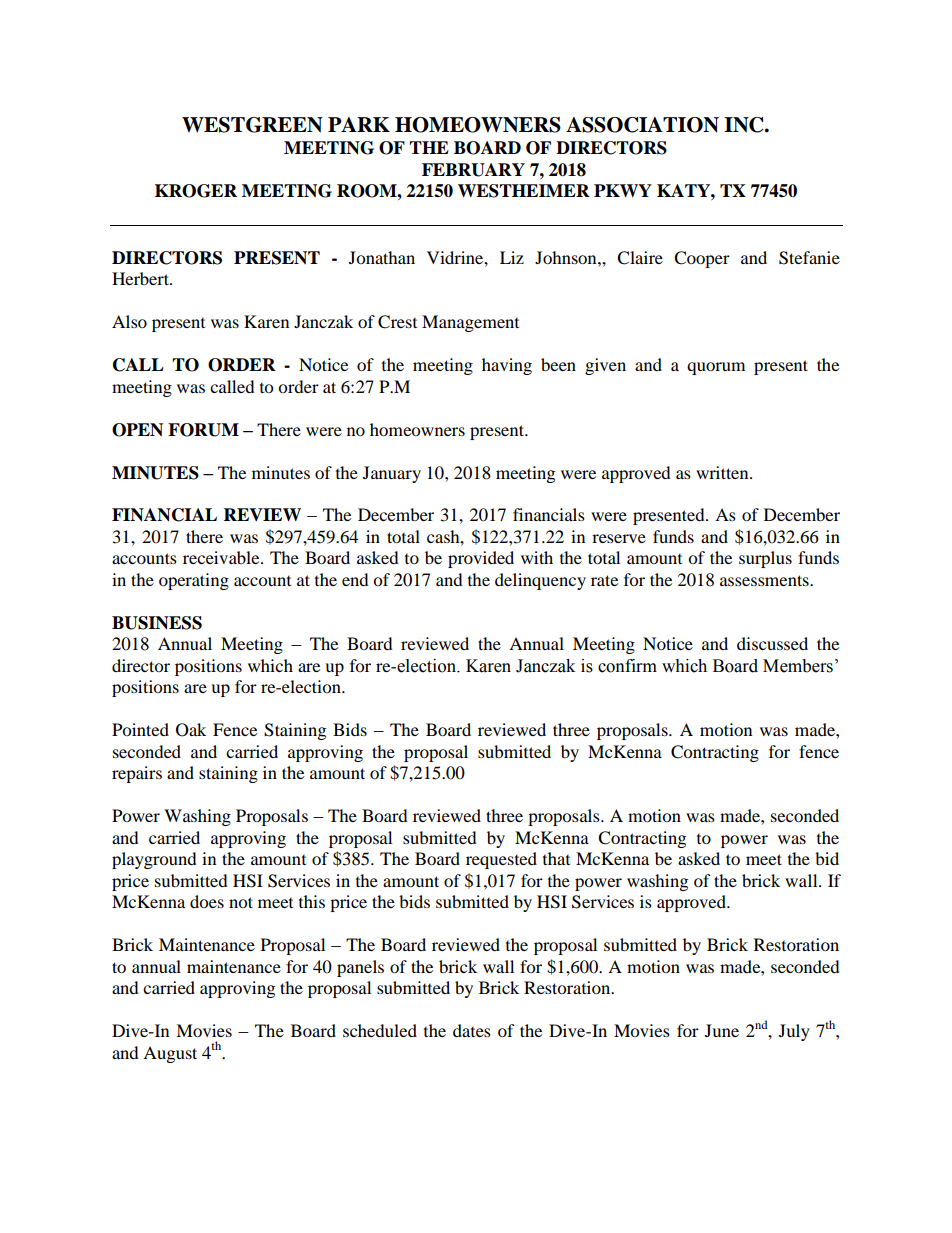 Image resolution: width=952 pixels, height=1233 pixels. Describe the element at coordinates (501, 860) in the screenshot. I see `requested` at that location.
